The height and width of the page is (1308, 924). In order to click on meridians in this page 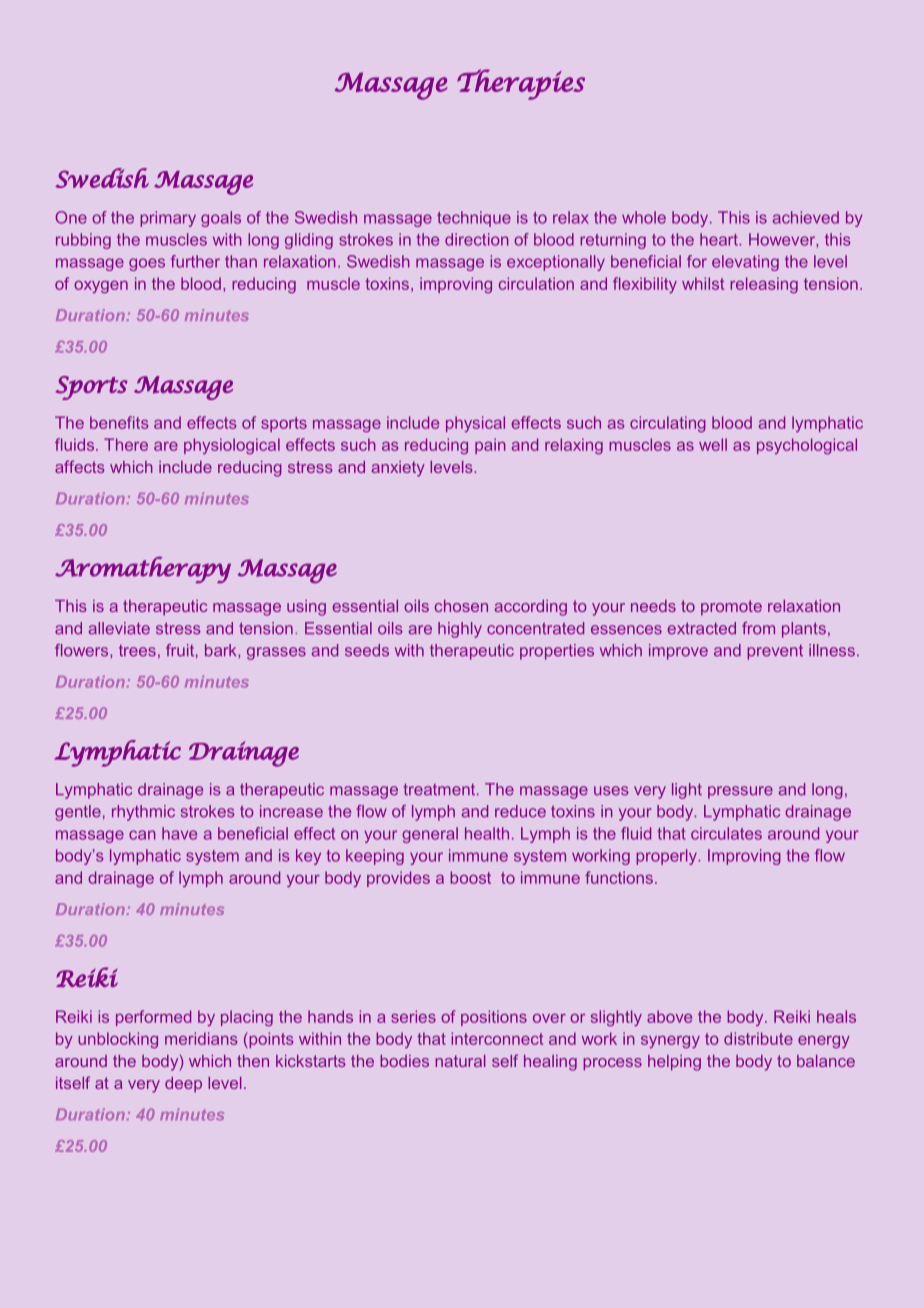, I will do `click(201, 1038)`.
